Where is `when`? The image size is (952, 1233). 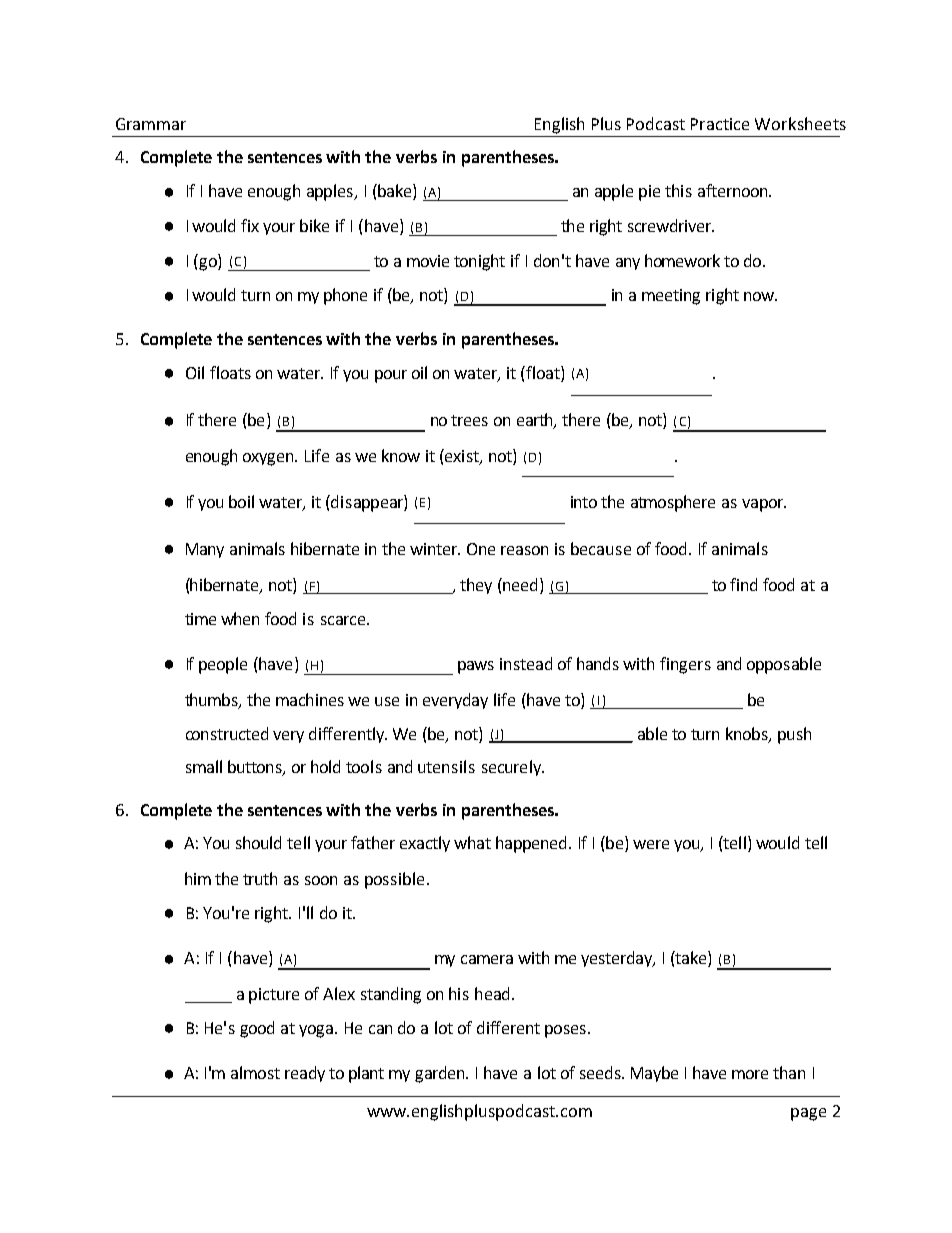
when is located at coordinates (240, 618).
